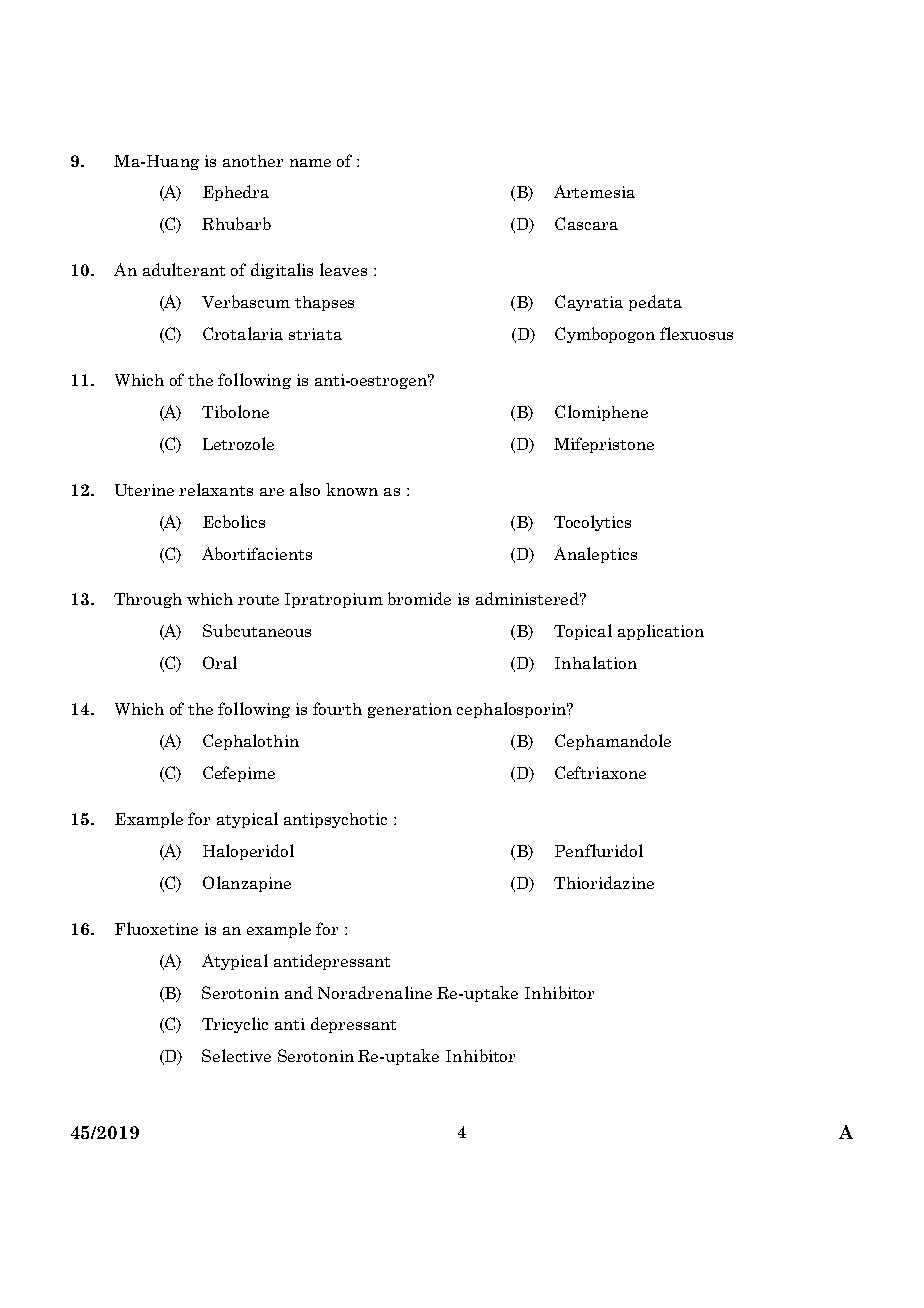 The height and width of the screenshot is (1308, 924). What do you see at coordinates (529, 598) in the screenshot?
I see `administered` at bounding box center [529, 598].
